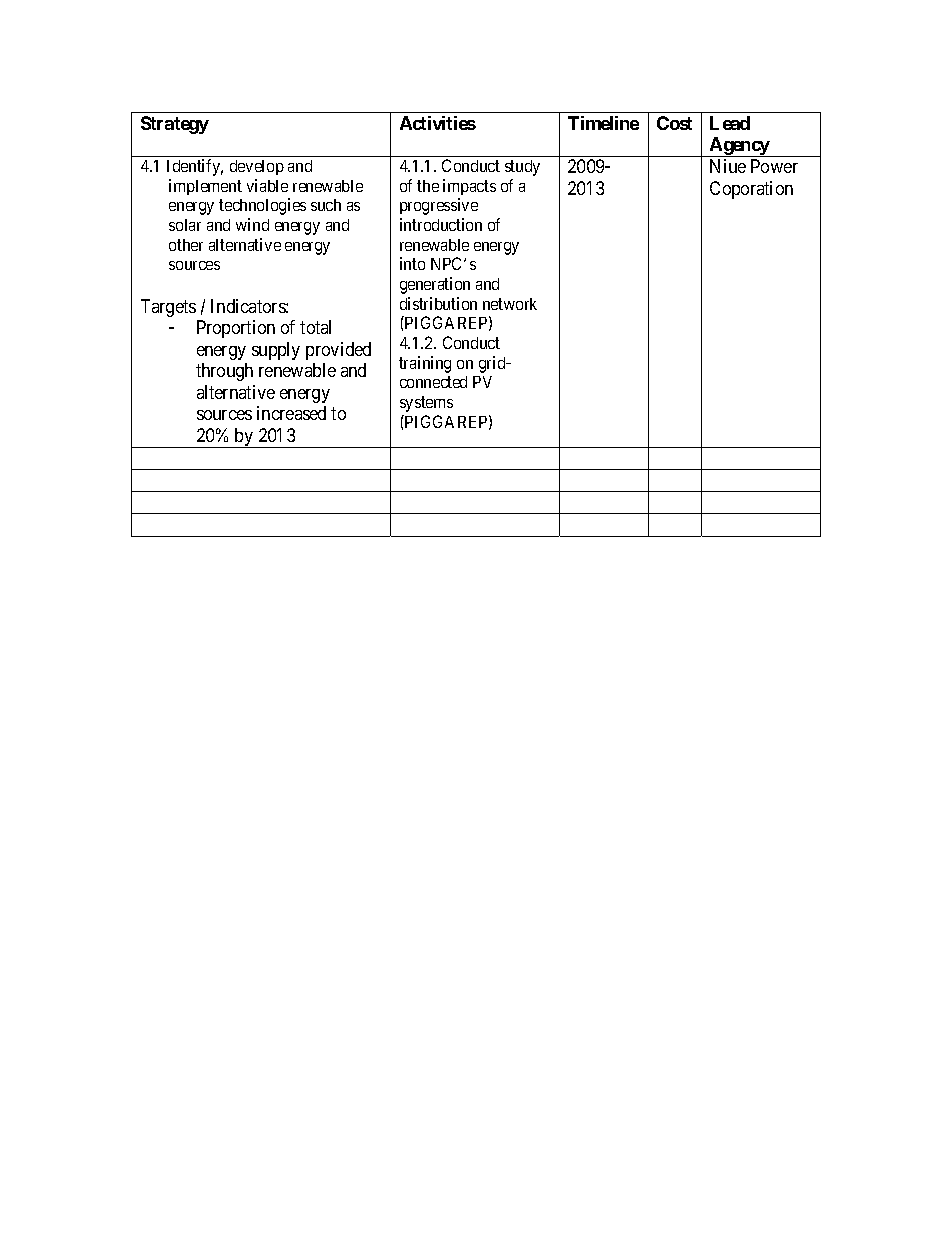 The width and height of the screenshot is (952, 1233). I want to click on systems, so click(426, 404).
